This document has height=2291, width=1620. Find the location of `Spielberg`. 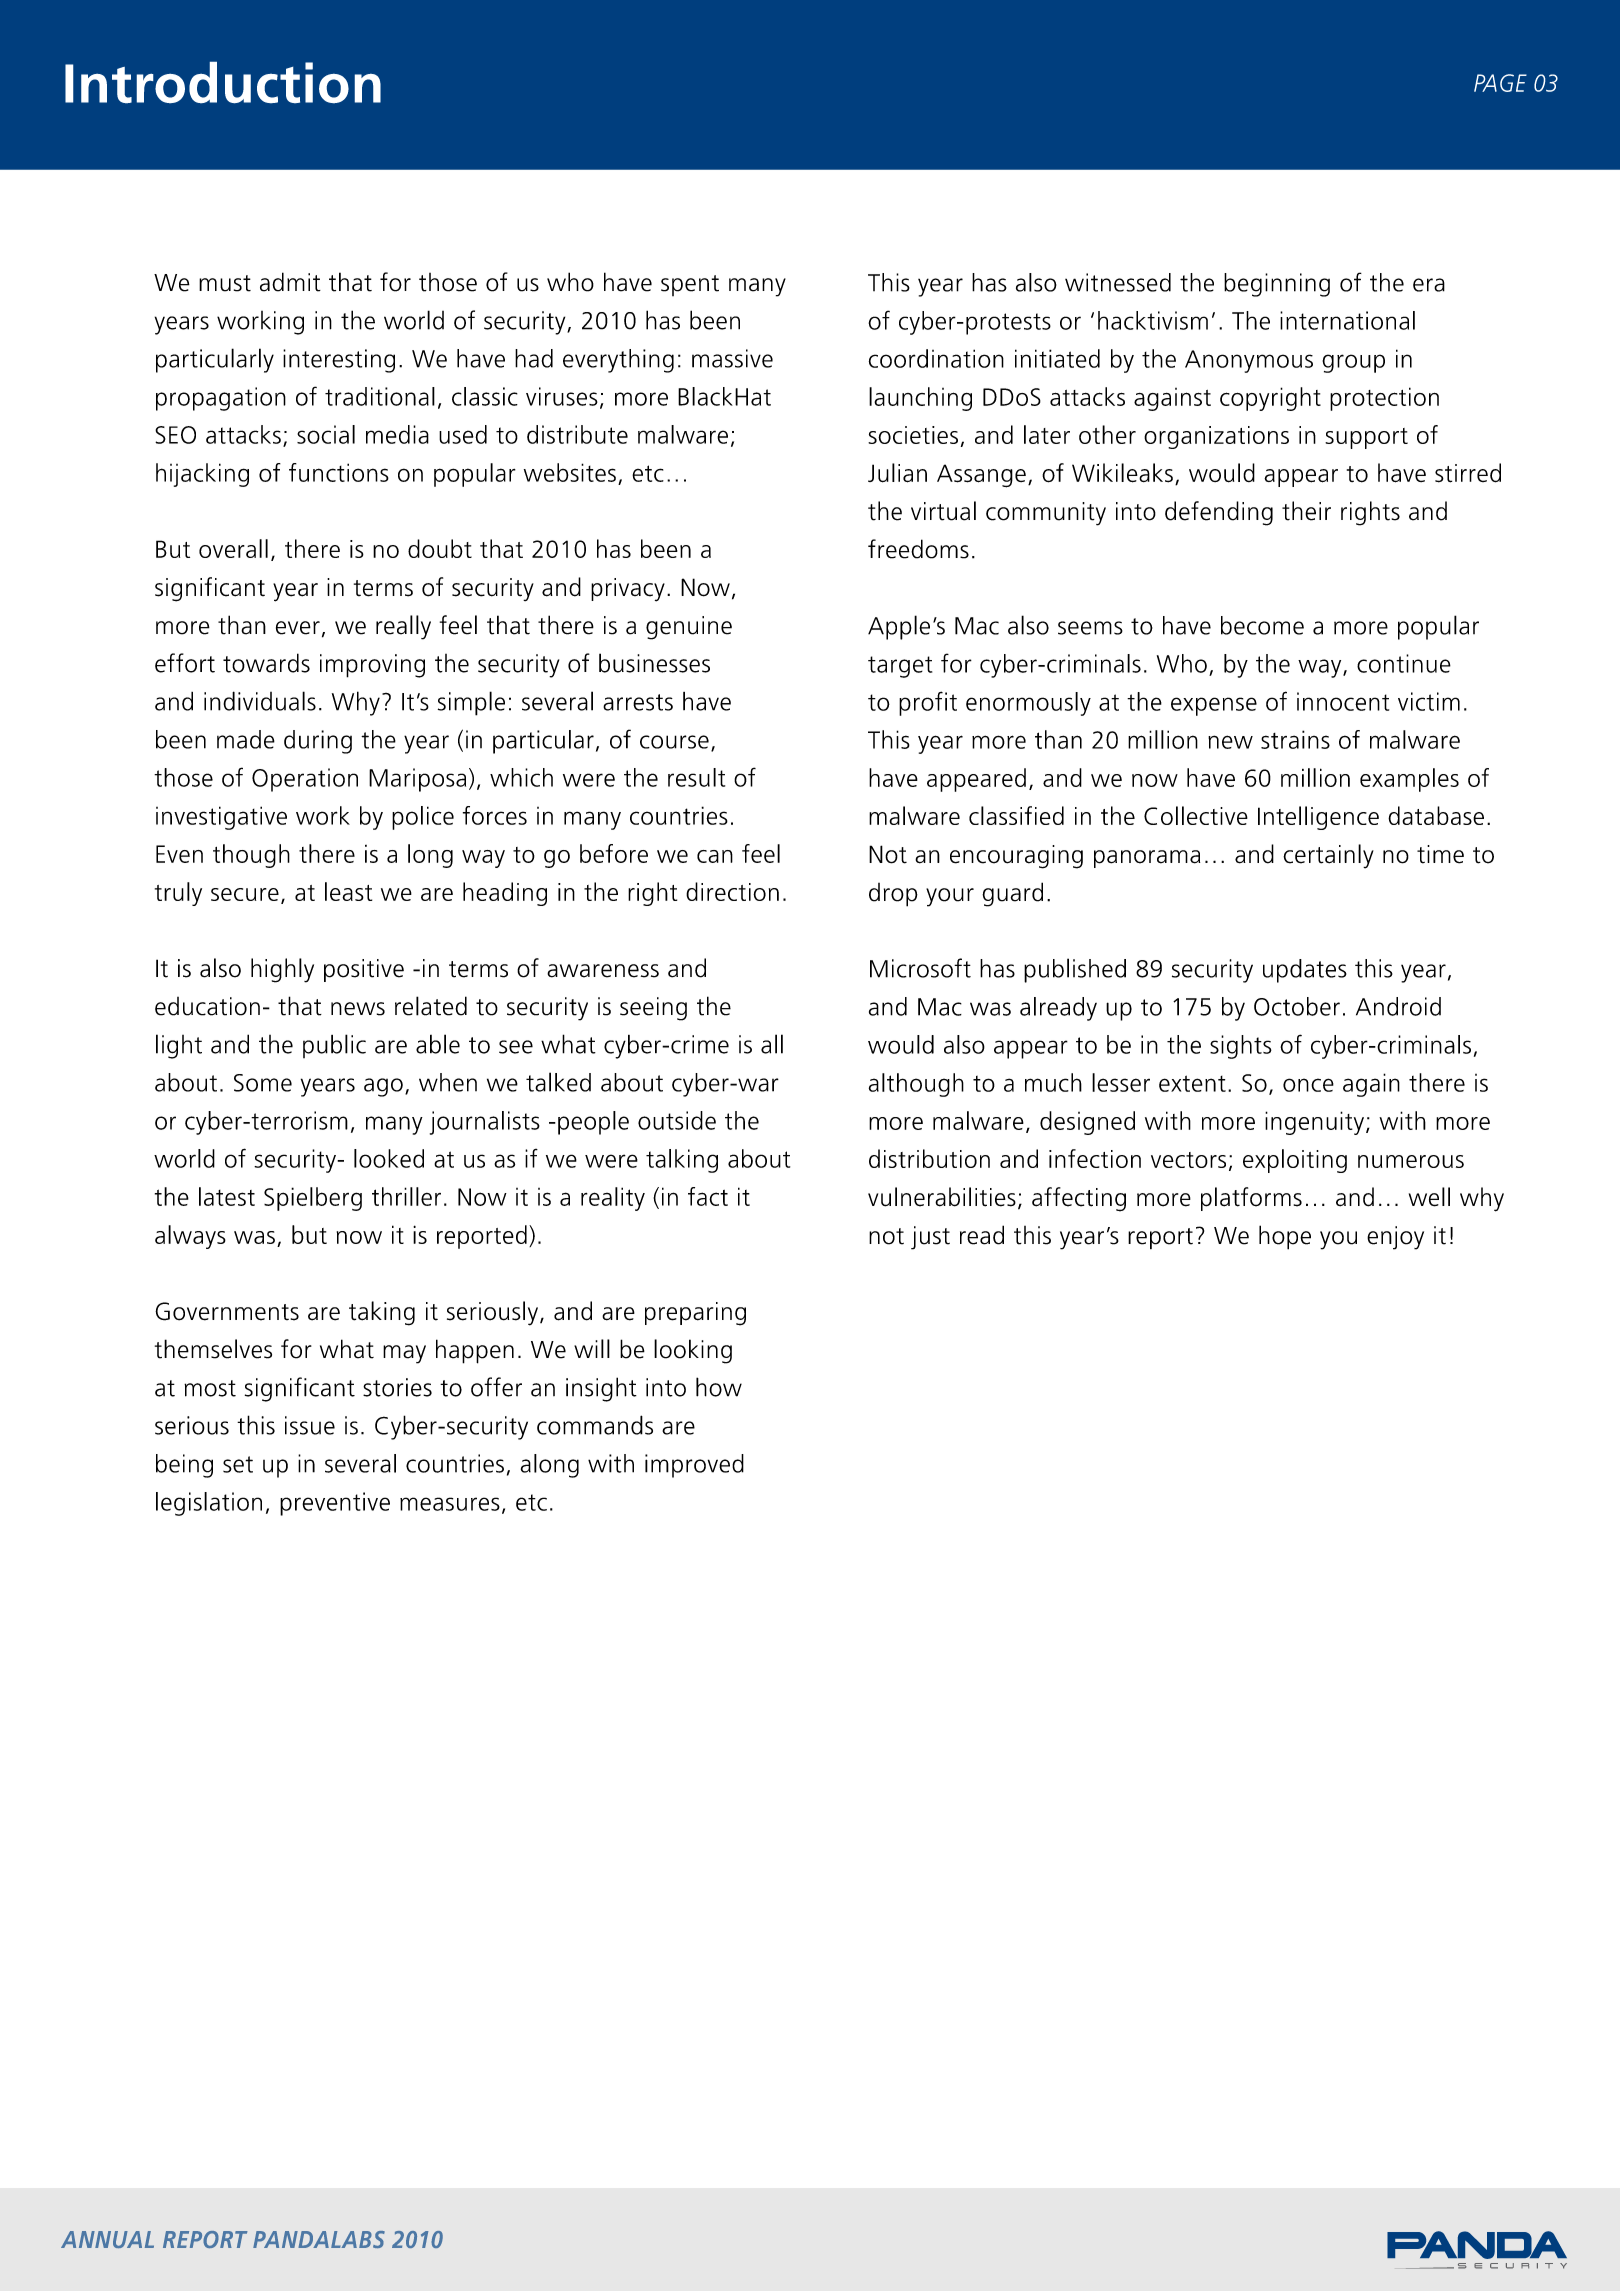

Spielberg is located at coordinates (313, 1199).
